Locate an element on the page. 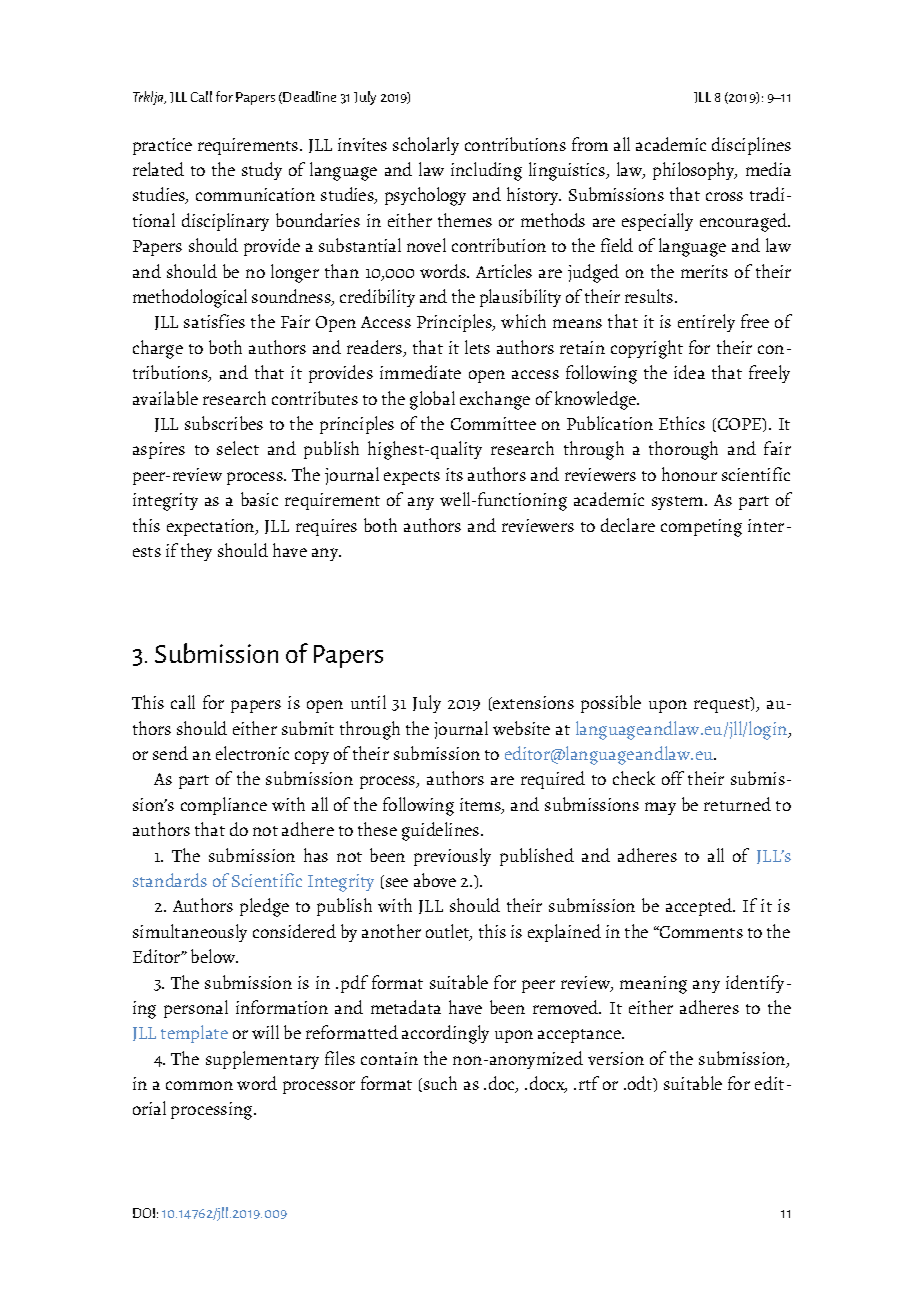 The height and width of the page is (1308, 924). such is located at coordinates (440, 1083).
